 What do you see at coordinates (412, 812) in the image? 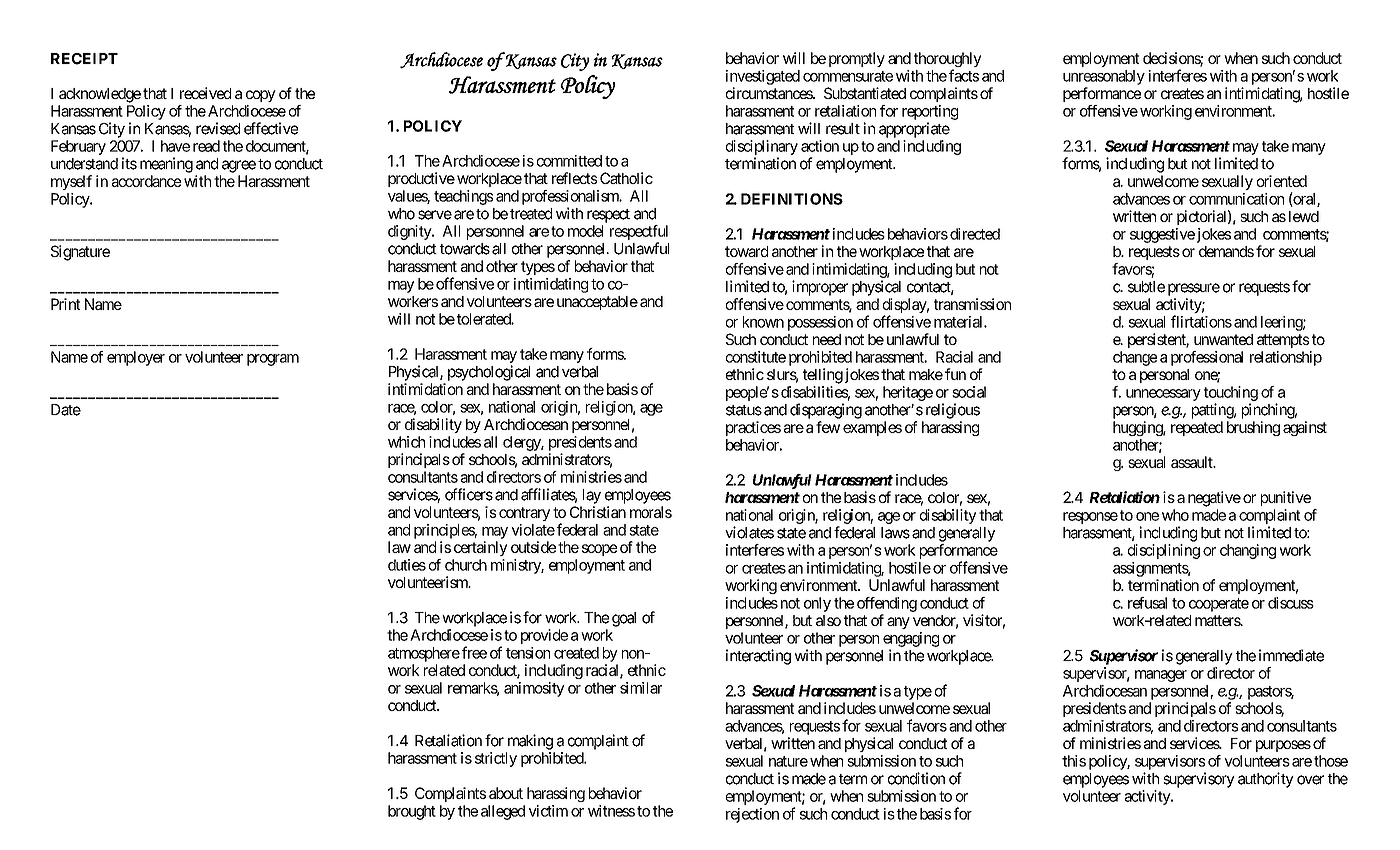
I see `brought` at bounding box center [412, 812].
